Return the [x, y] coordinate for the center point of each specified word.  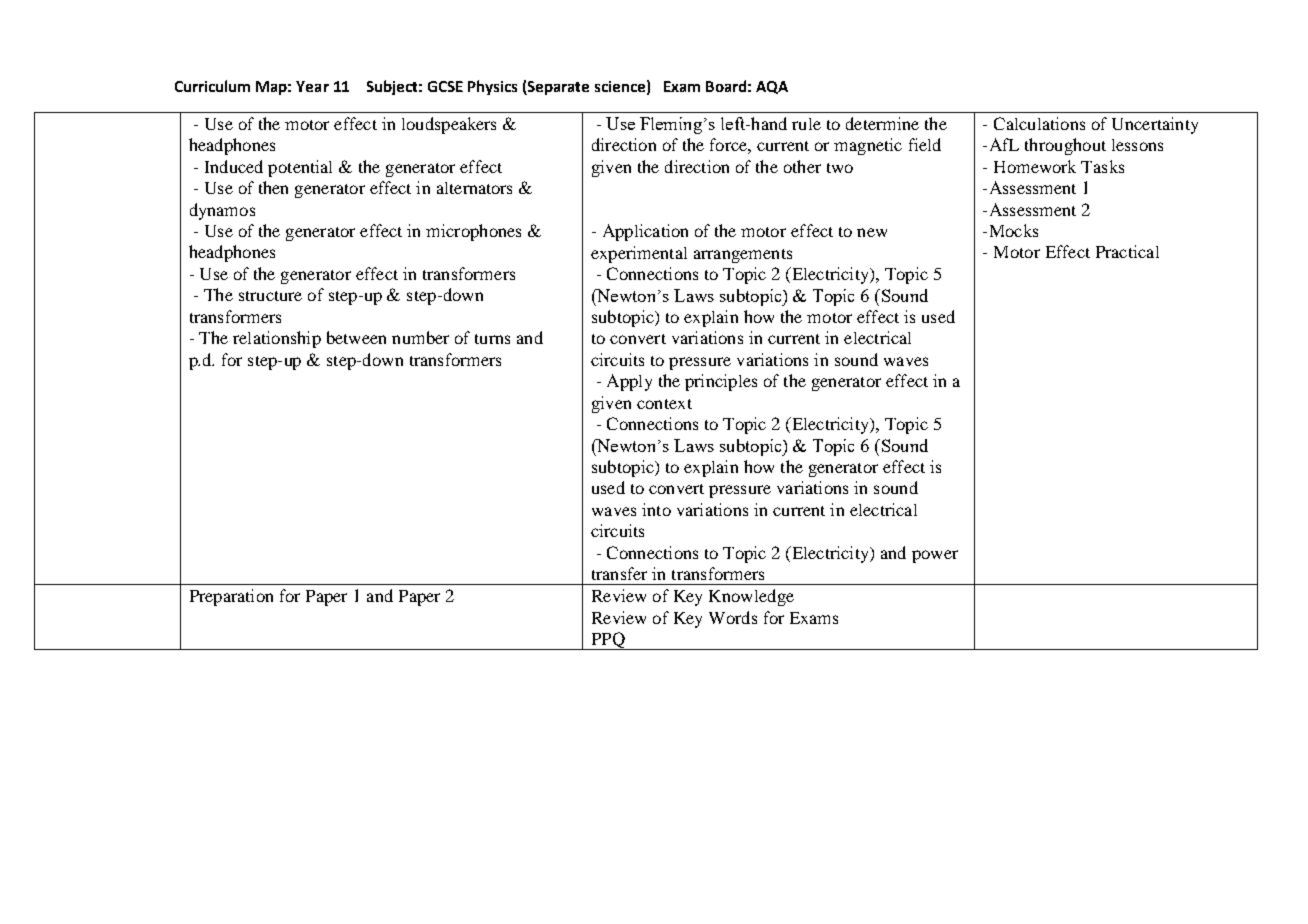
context [664, 404]
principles [721, 382]
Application [645, 232]
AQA [772, 87]
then [273, 187]
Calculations [1039, 123]
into [656, 509]
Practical [1127, 251]
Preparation [231, 597]
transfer [619, 573]
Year [312, 86]
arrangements [743, 256]
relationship [277, 339]
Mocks [1012, 230]
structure [270, 296]
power [935, 556]
